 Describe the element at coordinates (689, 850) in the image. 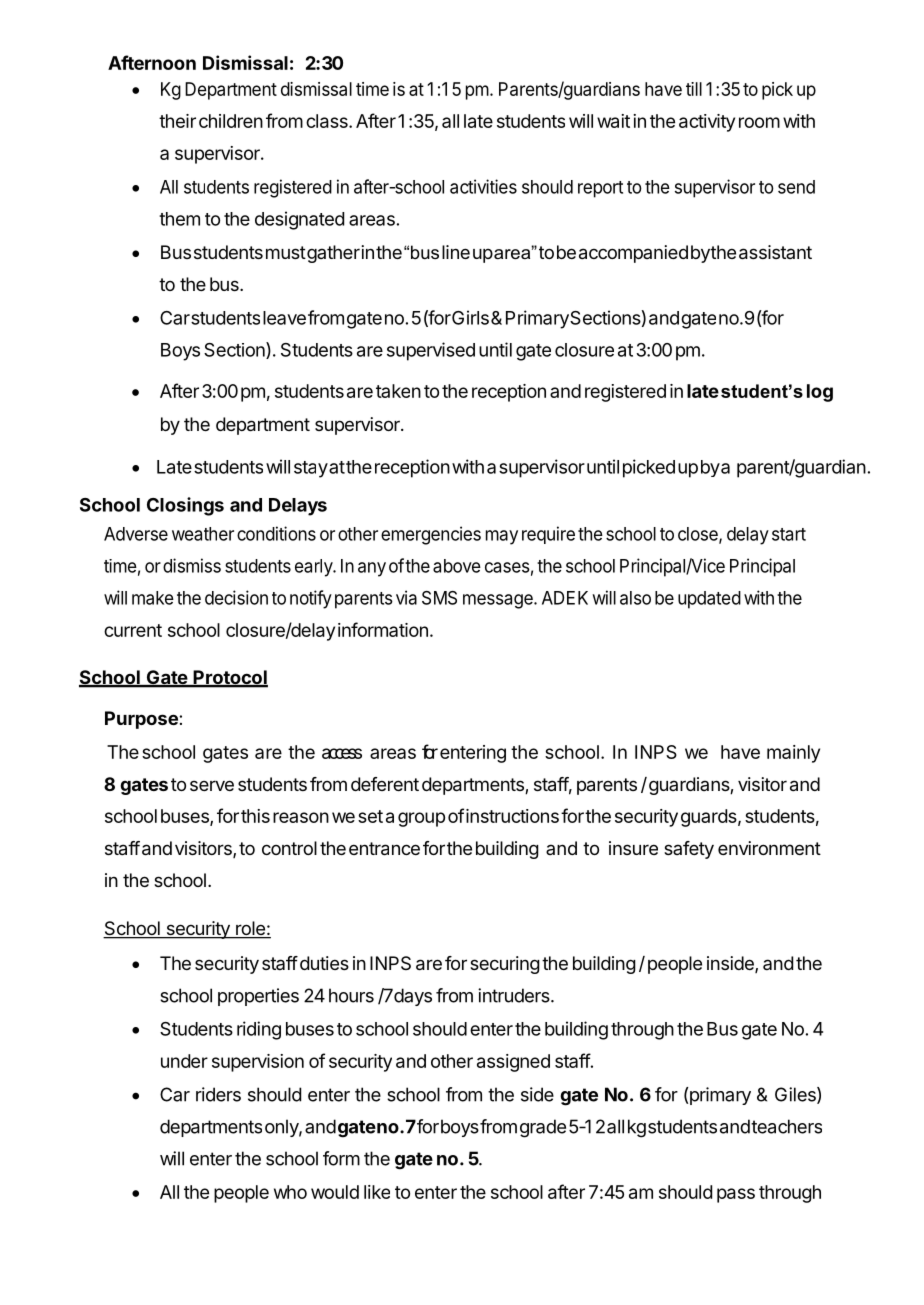

I see `safety` at that location.
